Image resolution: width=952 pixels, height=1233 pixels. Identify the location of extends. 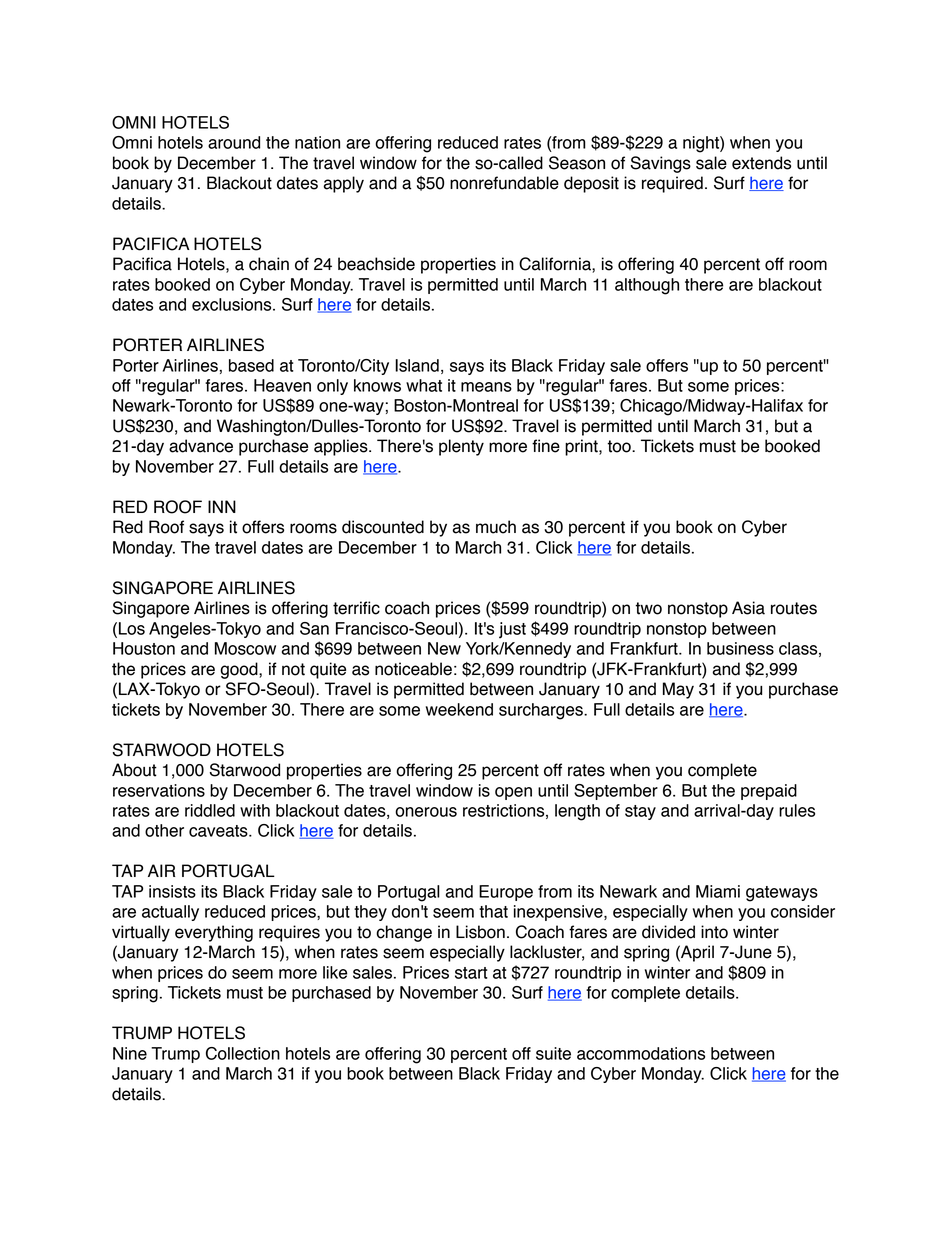
(761, 163).
